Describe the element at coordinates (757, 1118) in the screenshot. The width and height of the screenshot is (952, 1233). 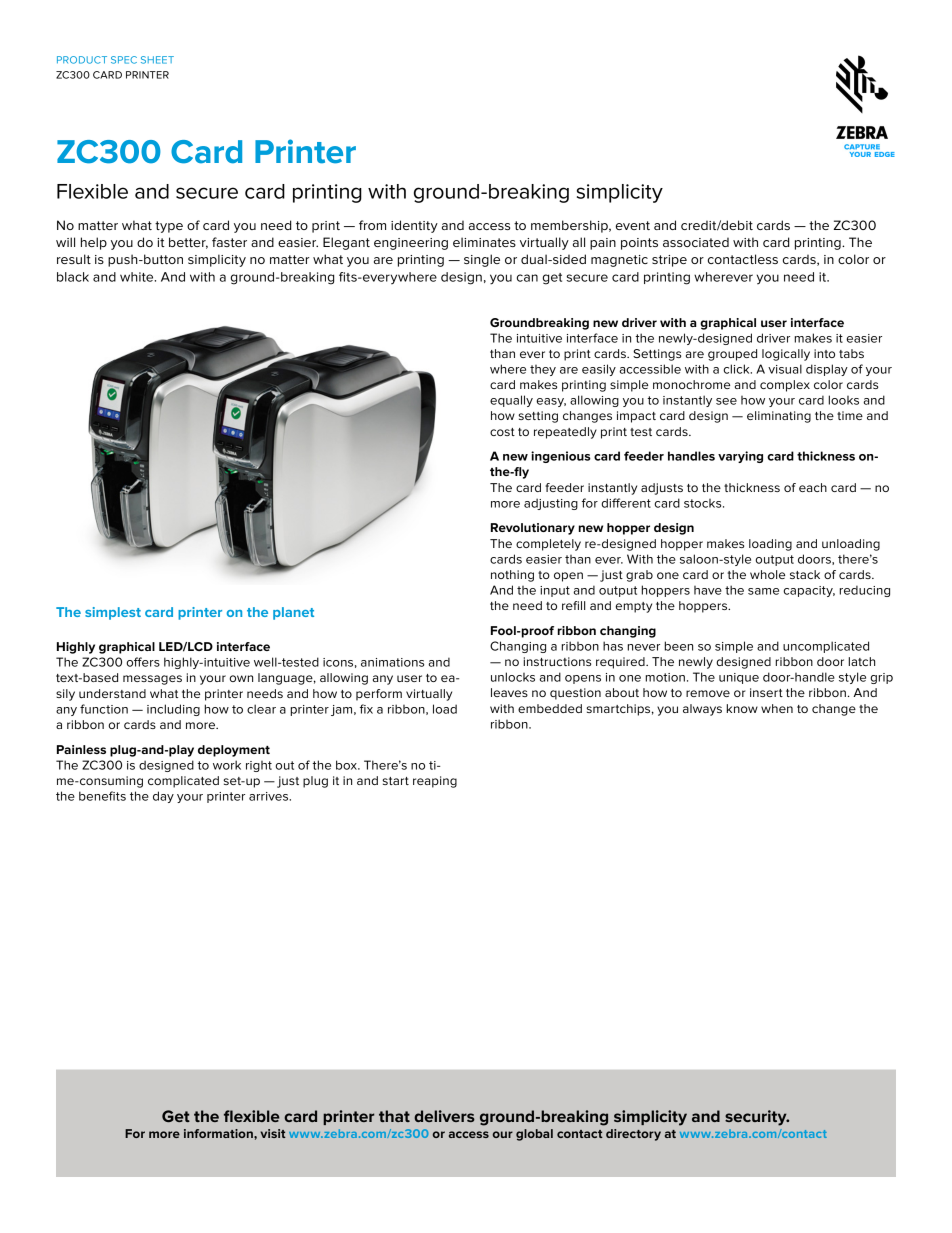
I see `security` at that location.
